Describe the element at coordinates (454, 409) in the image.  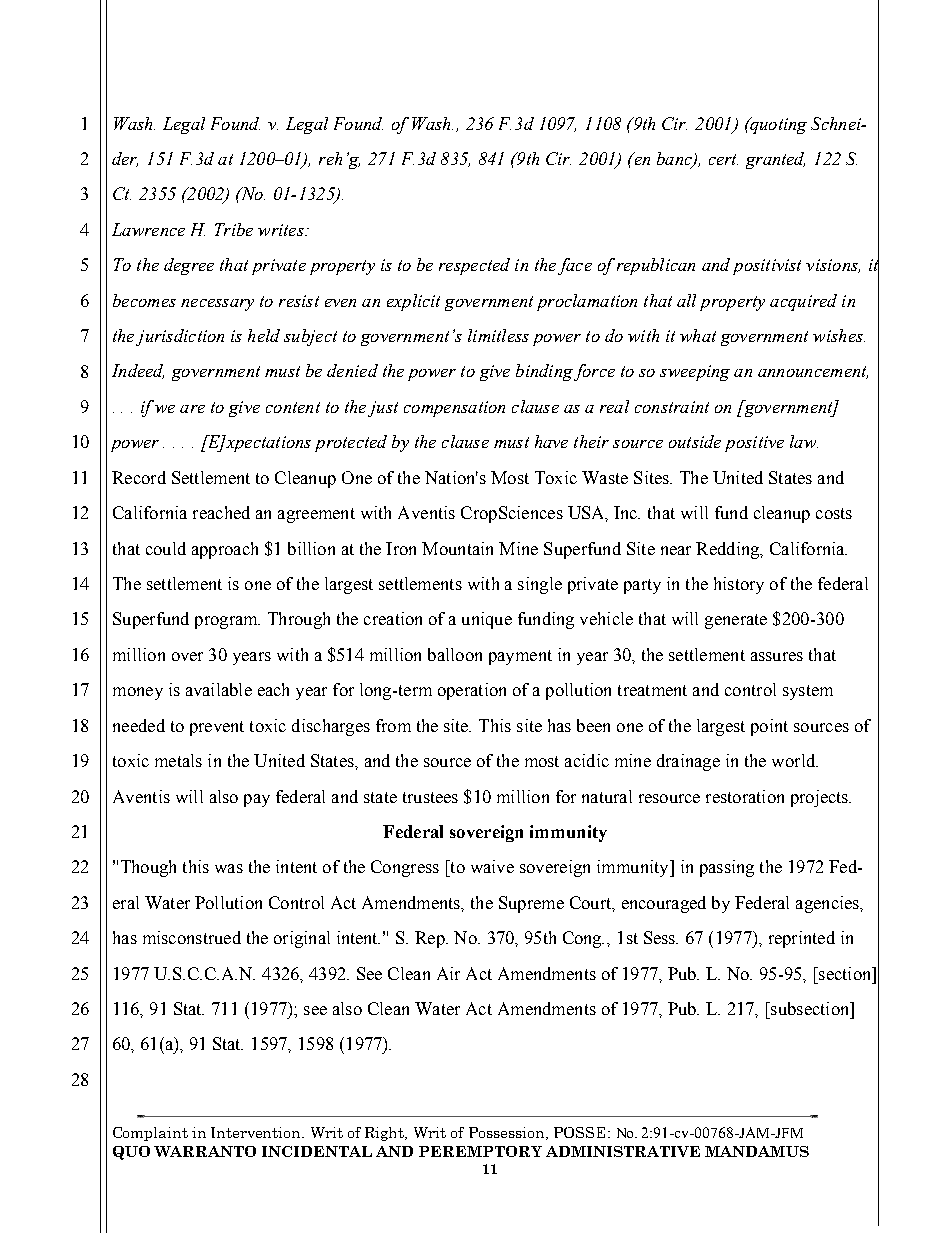
I see `compensation` at that location.
